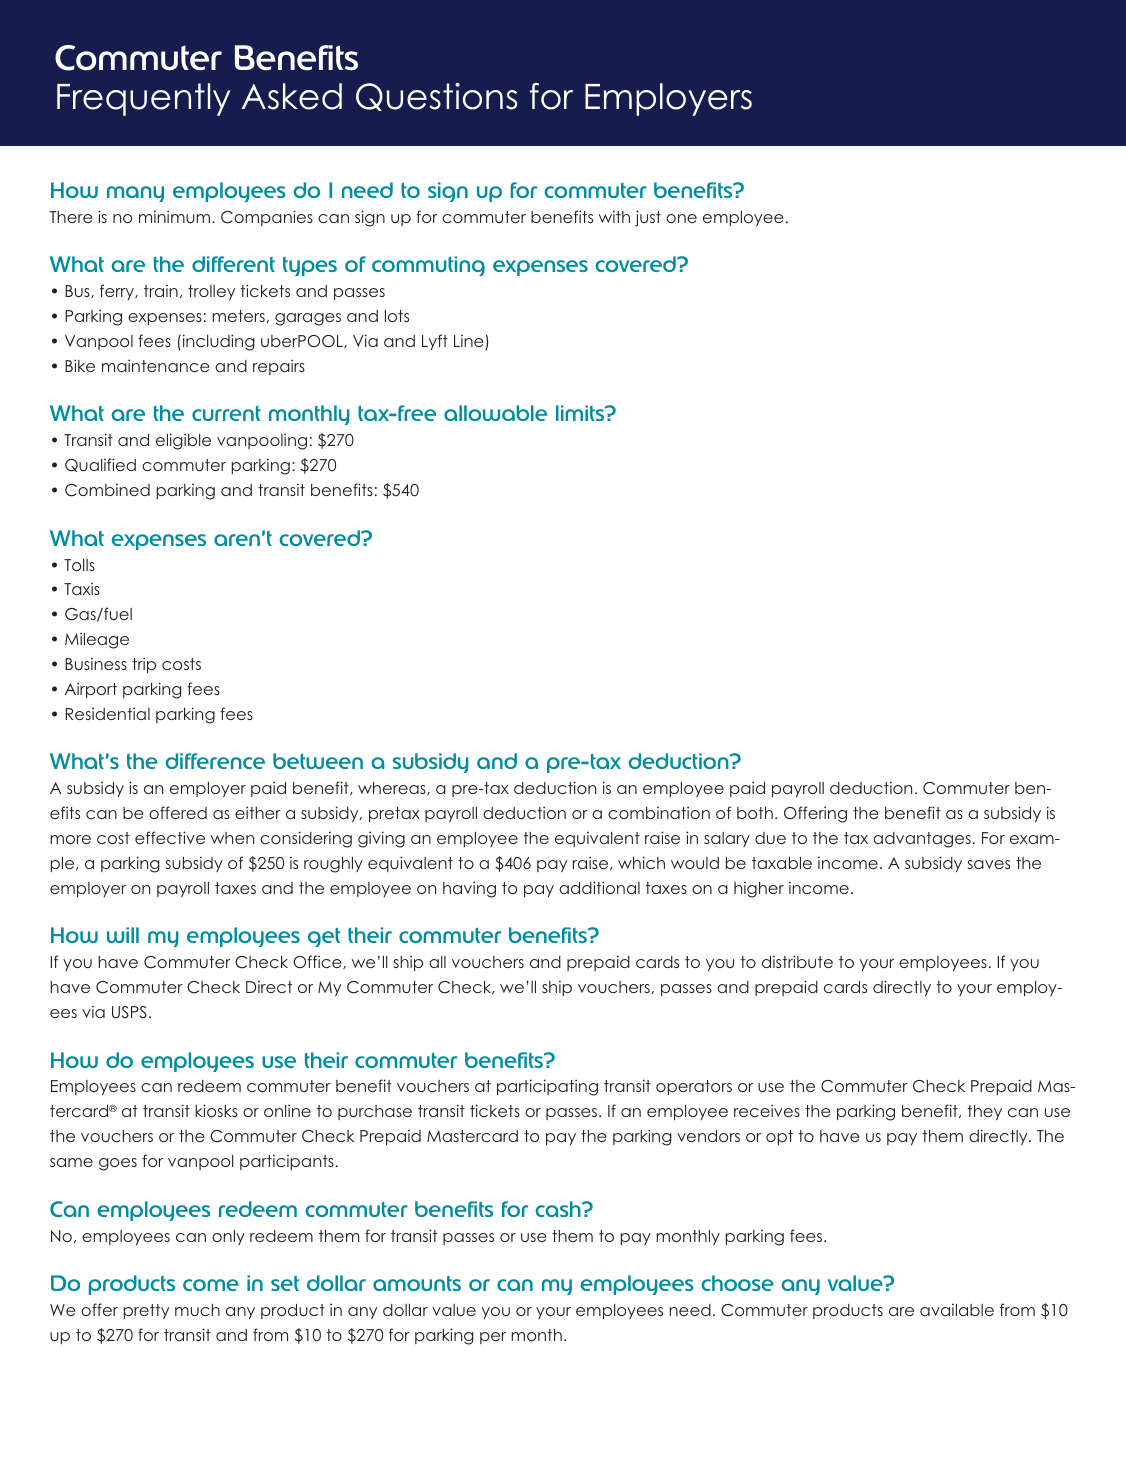 The width and height of the screenshot is (1126, 1458). What do you see at coordinates (559, 1209) in the screenshot?
I see `cash` at bounding box center [559, 1209].
